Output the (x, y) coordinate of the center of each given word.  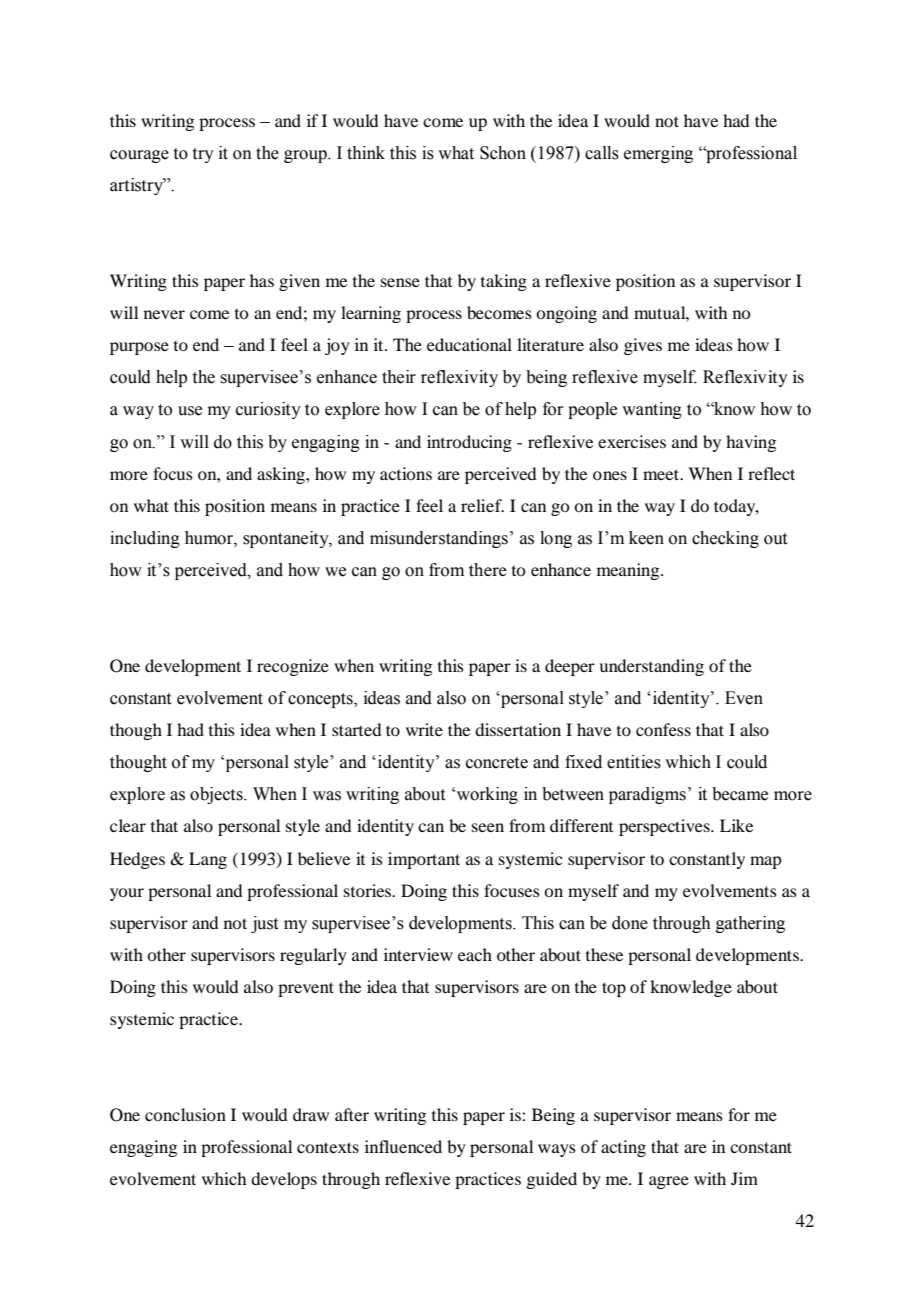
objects (217, 795)
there (488, 570)
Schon (503, 153)
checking (725, 539)
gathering (750, 924)
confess (663, 729)
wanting (652, 410)
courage (139, 156)
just (264, 924)
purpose (139, 348)
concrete (497, 763)
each (475, 954)
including (145, 539)
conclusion (185, 1114)
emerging (658, 154)
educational (469, 344)
